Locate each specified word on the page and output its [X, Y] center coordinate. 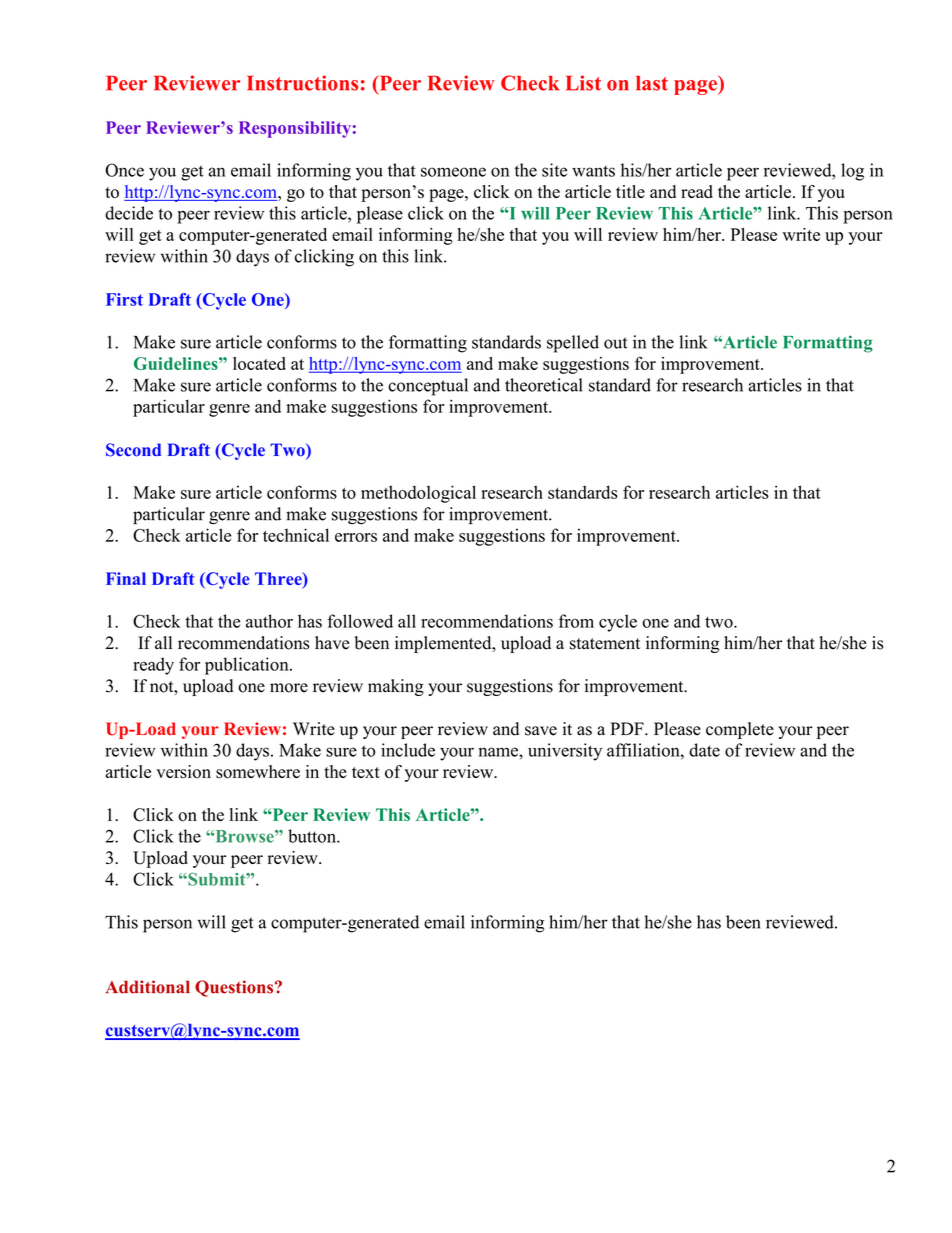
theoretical [544, 385]
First [124, 299]
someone [453, 172]
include [408, 750]
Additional [148, 987]
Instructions [302, 83]
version [183, 772]
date [704, 750]
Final [126, 578]
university [565, 752]
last [652, 83]
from [576, 621]
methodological [418, 494]
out [615, 343]
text [366, 772]
